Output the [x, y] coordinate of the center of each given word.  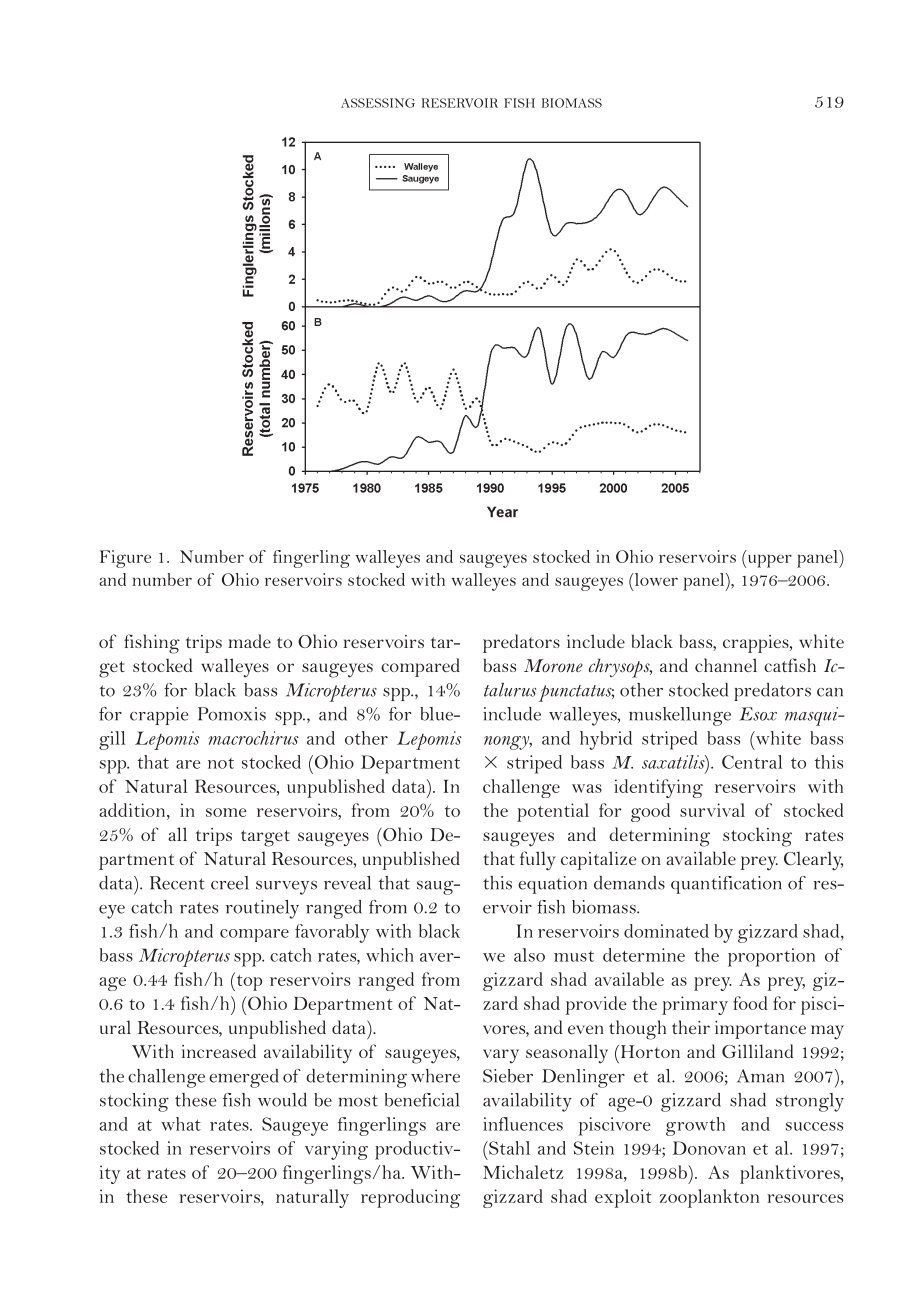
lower [655, 579]
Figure [125, 559]
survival [712, 810]
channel [726, 665]
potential [553, 812]
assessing [378, 103]
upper [768, 561]
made [250, 641]
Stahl [508, 1148]
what [181, 1124]
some [226, 812]
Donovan [709, 1148]
